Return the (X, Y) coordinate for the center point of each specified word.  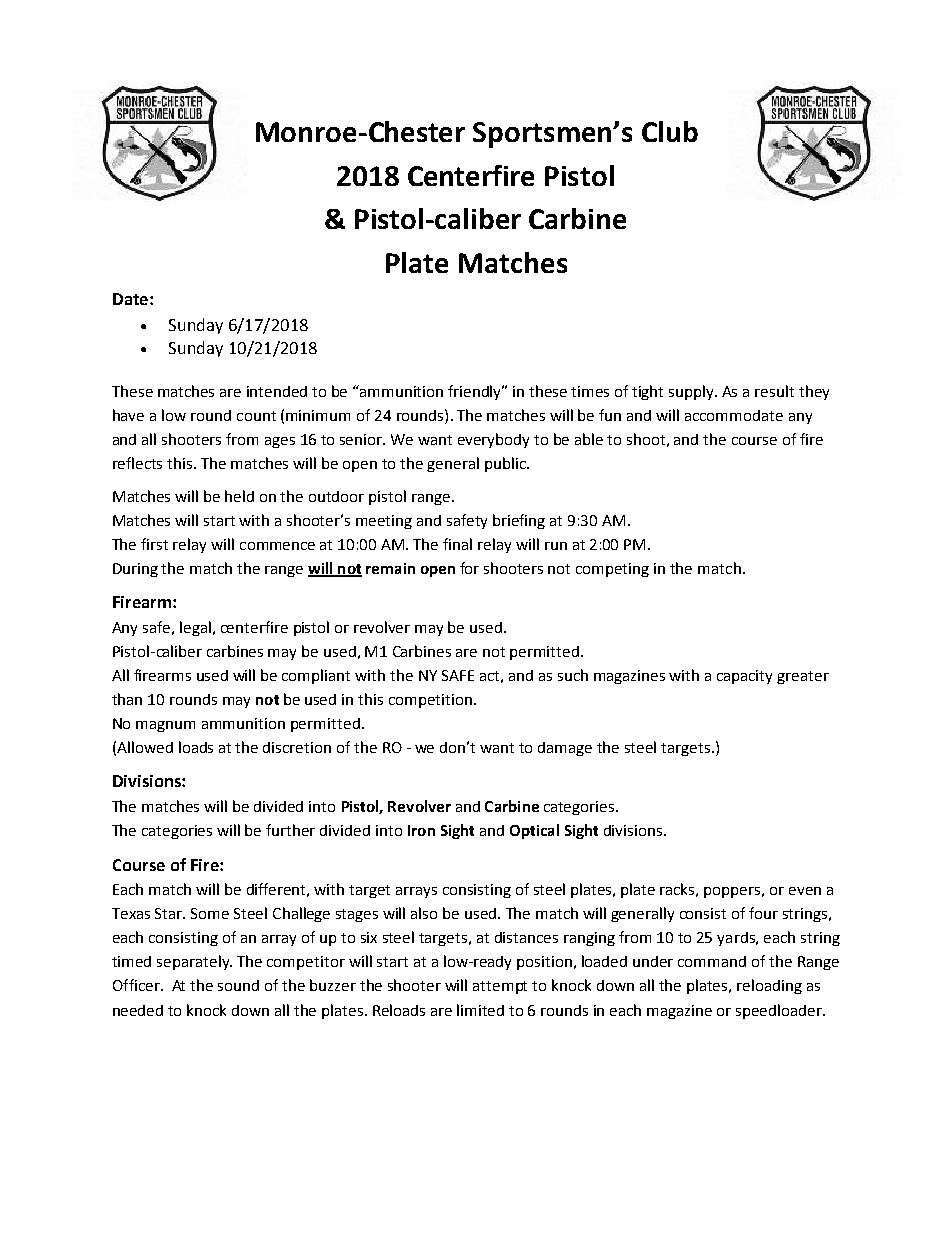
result (774, 391)
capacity (744, 677)
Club (670, 131)
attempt (500, 987)
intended (277, 391)
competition (430, 701)
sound (238, 985)
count (256, 416)
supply (692, 392)
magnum (165, 726)
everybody (493, 440)
